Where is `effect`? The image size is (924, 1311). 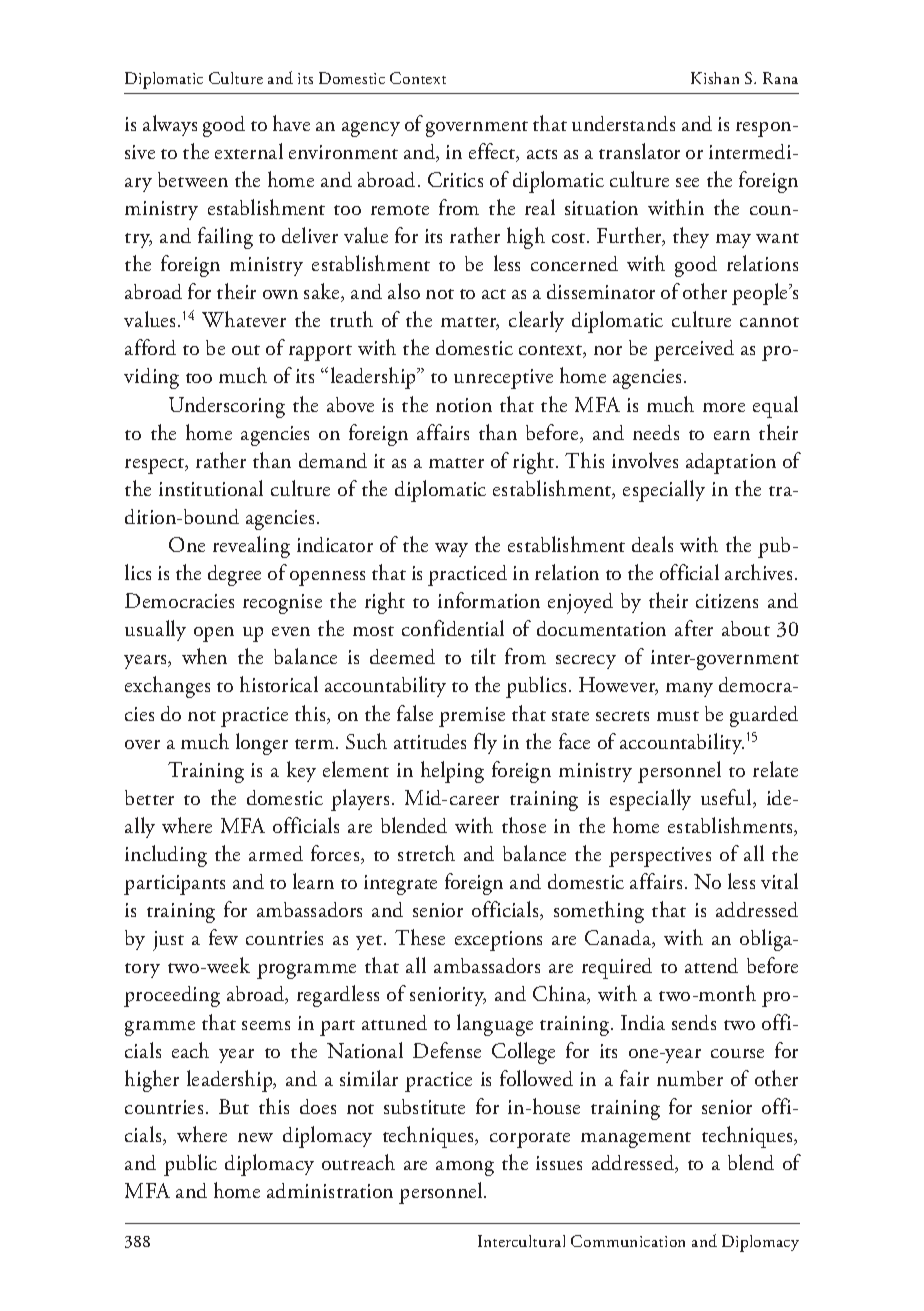 effect is located at coordinates (493, 152).
